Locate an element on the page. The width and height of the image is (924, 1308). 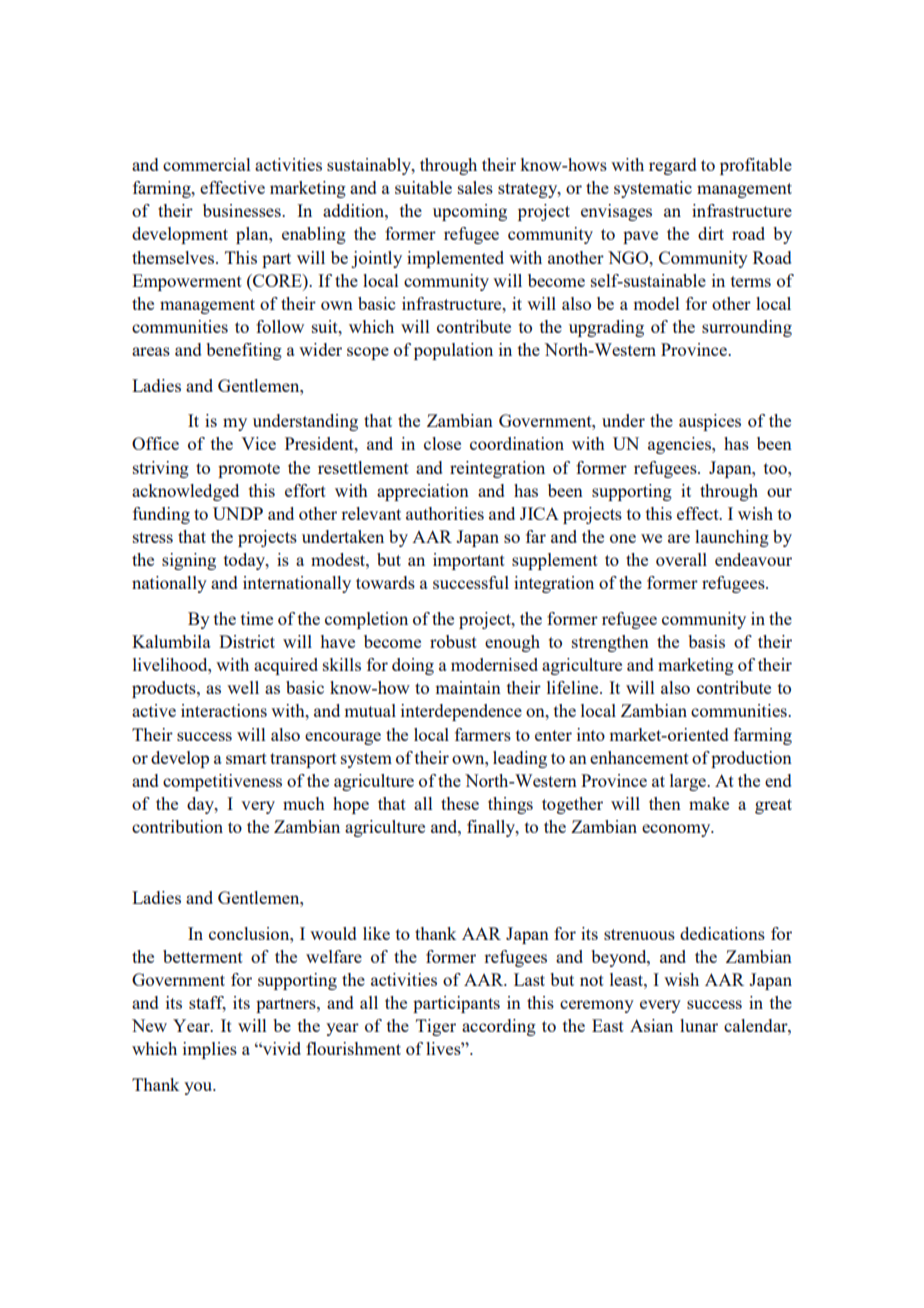
sales is located at coordinates (475, 187).
